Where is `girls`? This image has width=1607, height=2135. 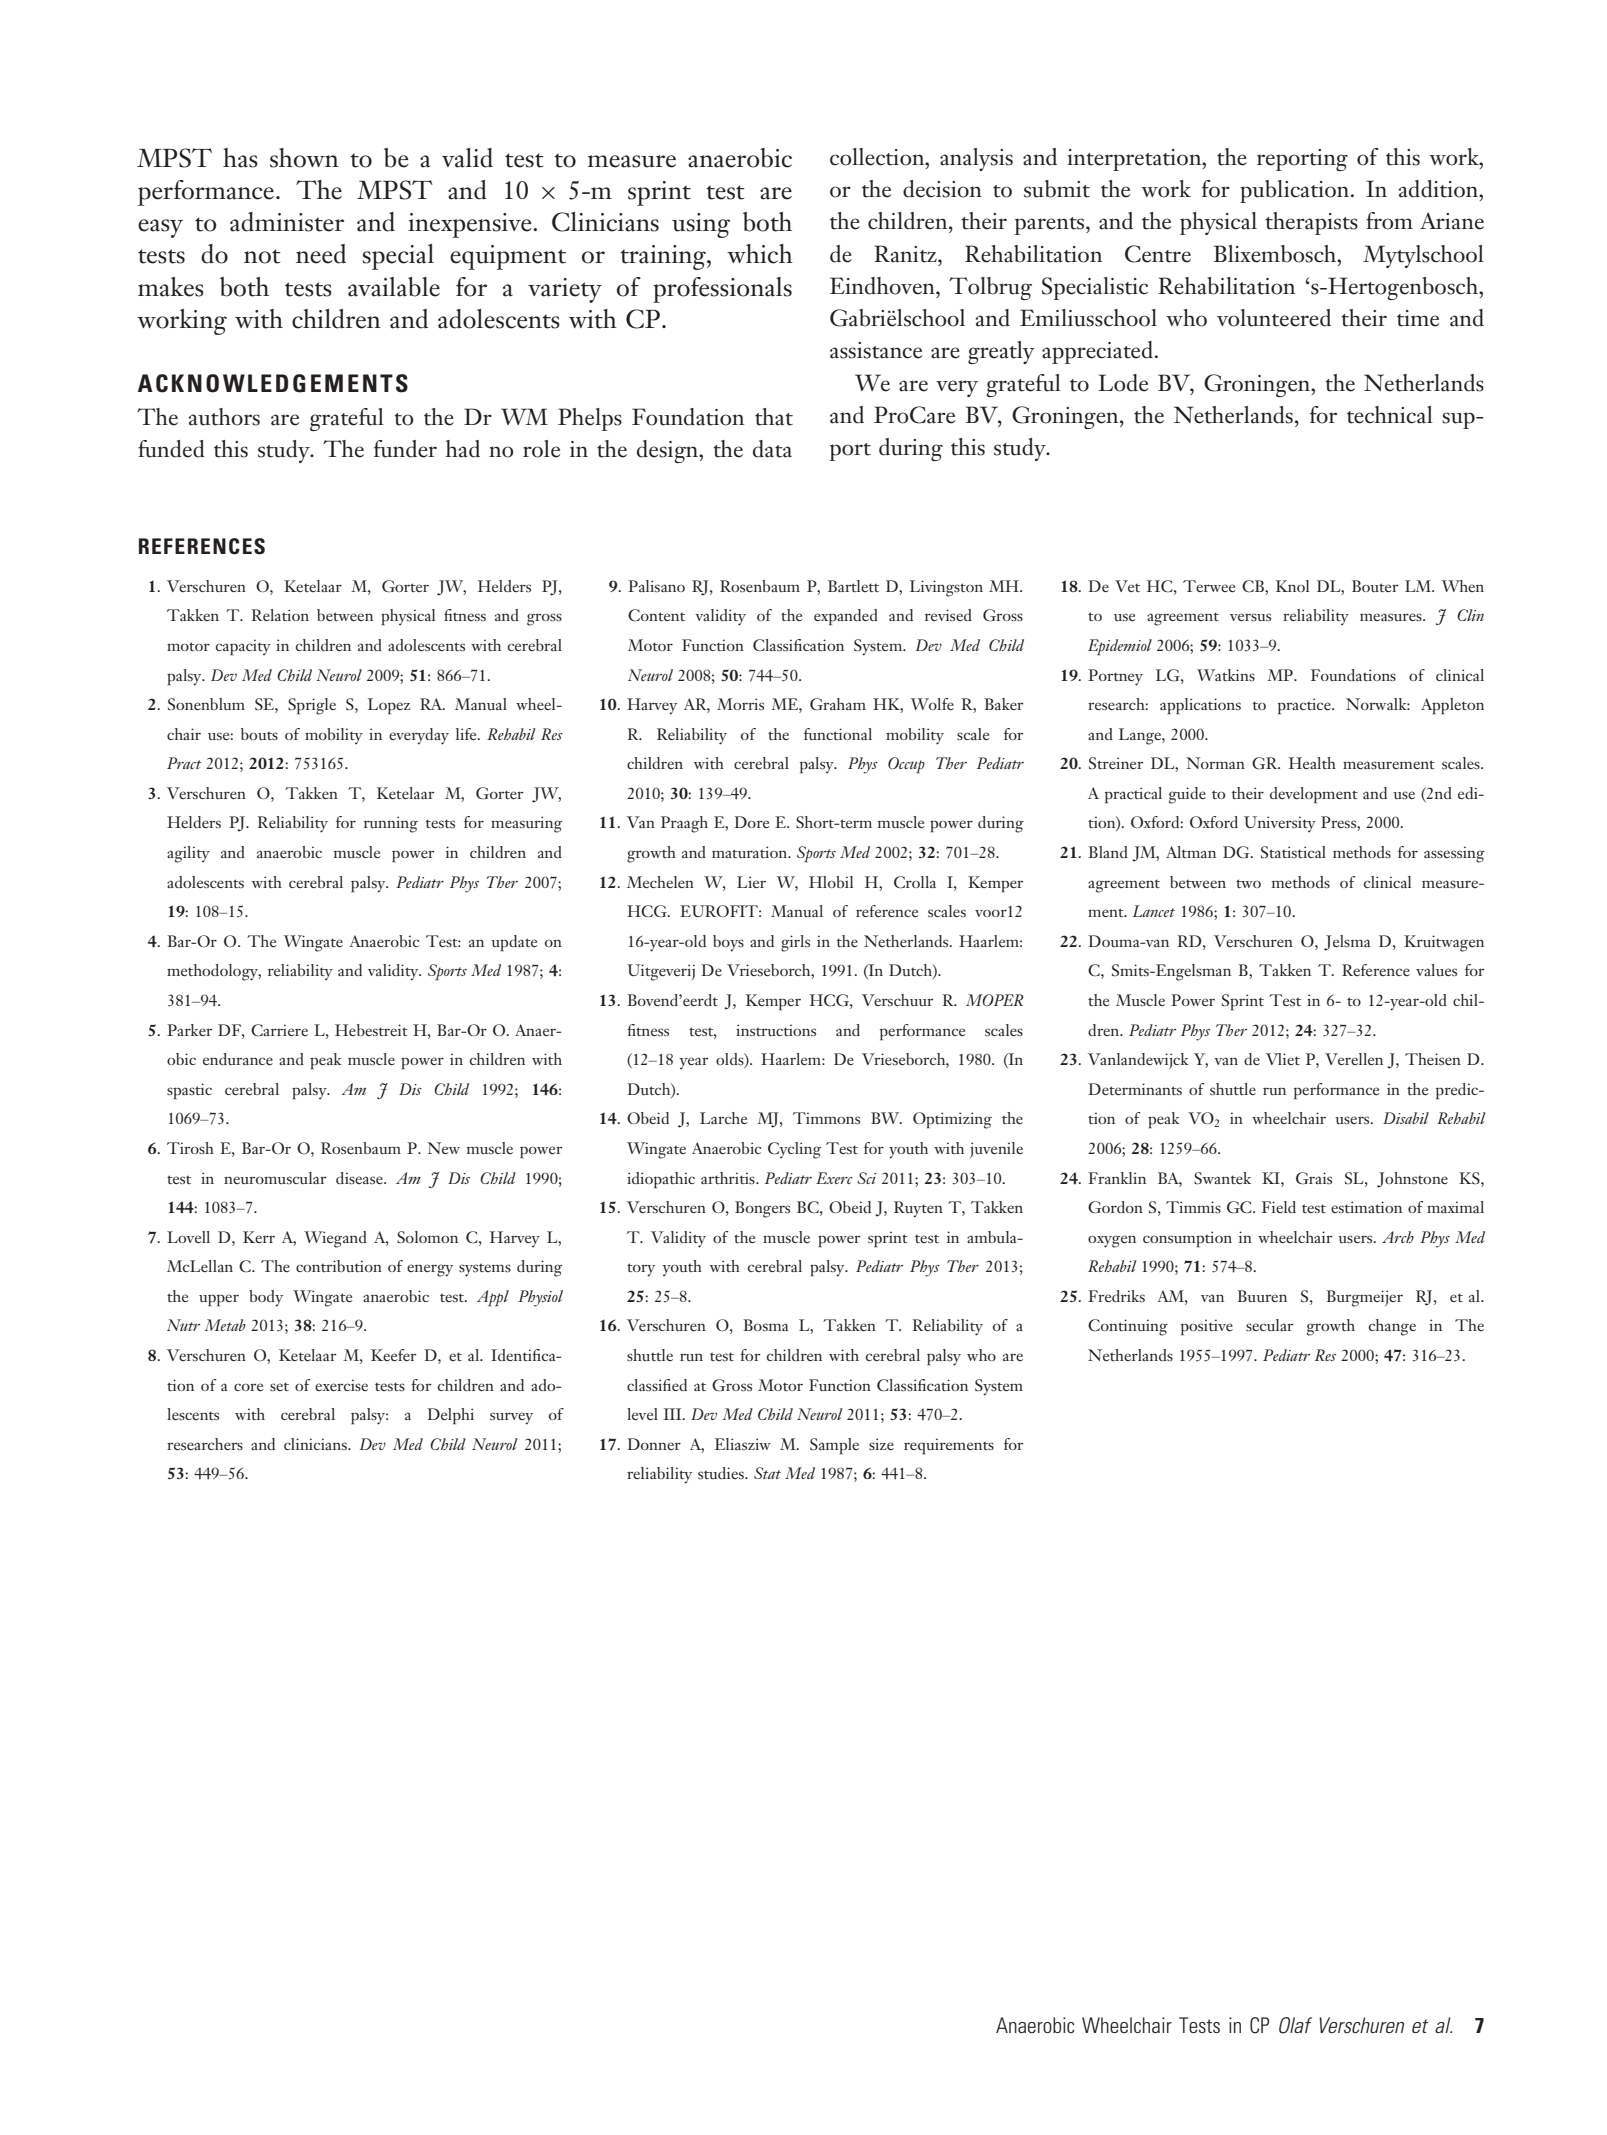 girls is located at coordinates (795, 943).
